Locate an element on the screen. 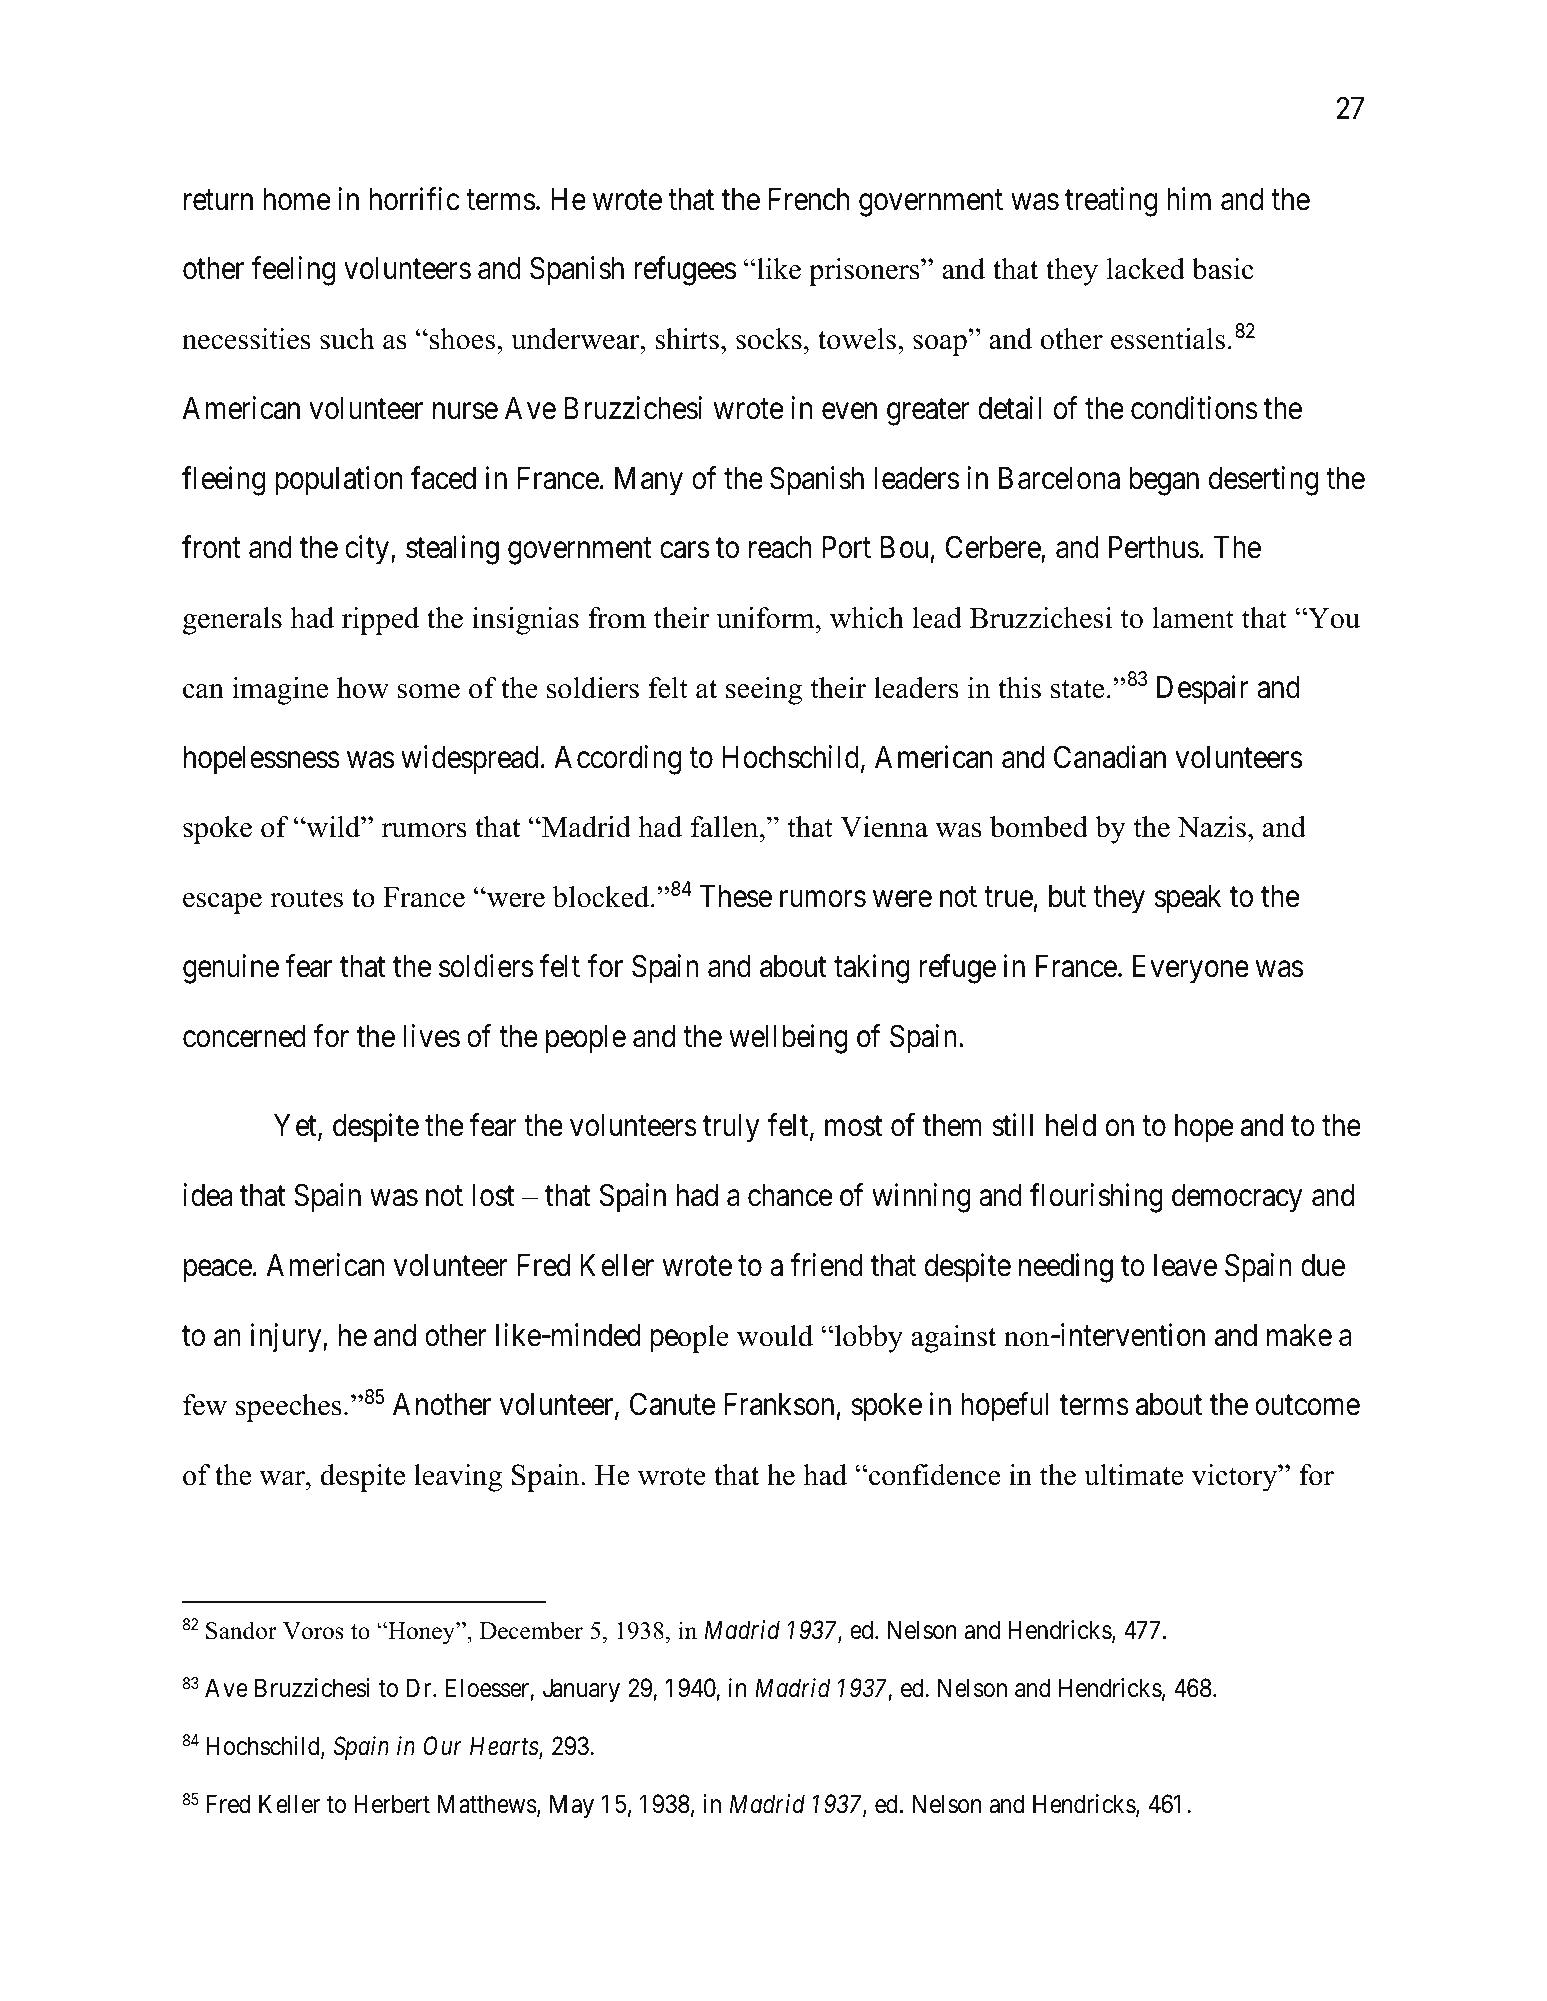 This screenshot has height=2001, width=1547. Everyone is located at coordinates (1191, 969).
